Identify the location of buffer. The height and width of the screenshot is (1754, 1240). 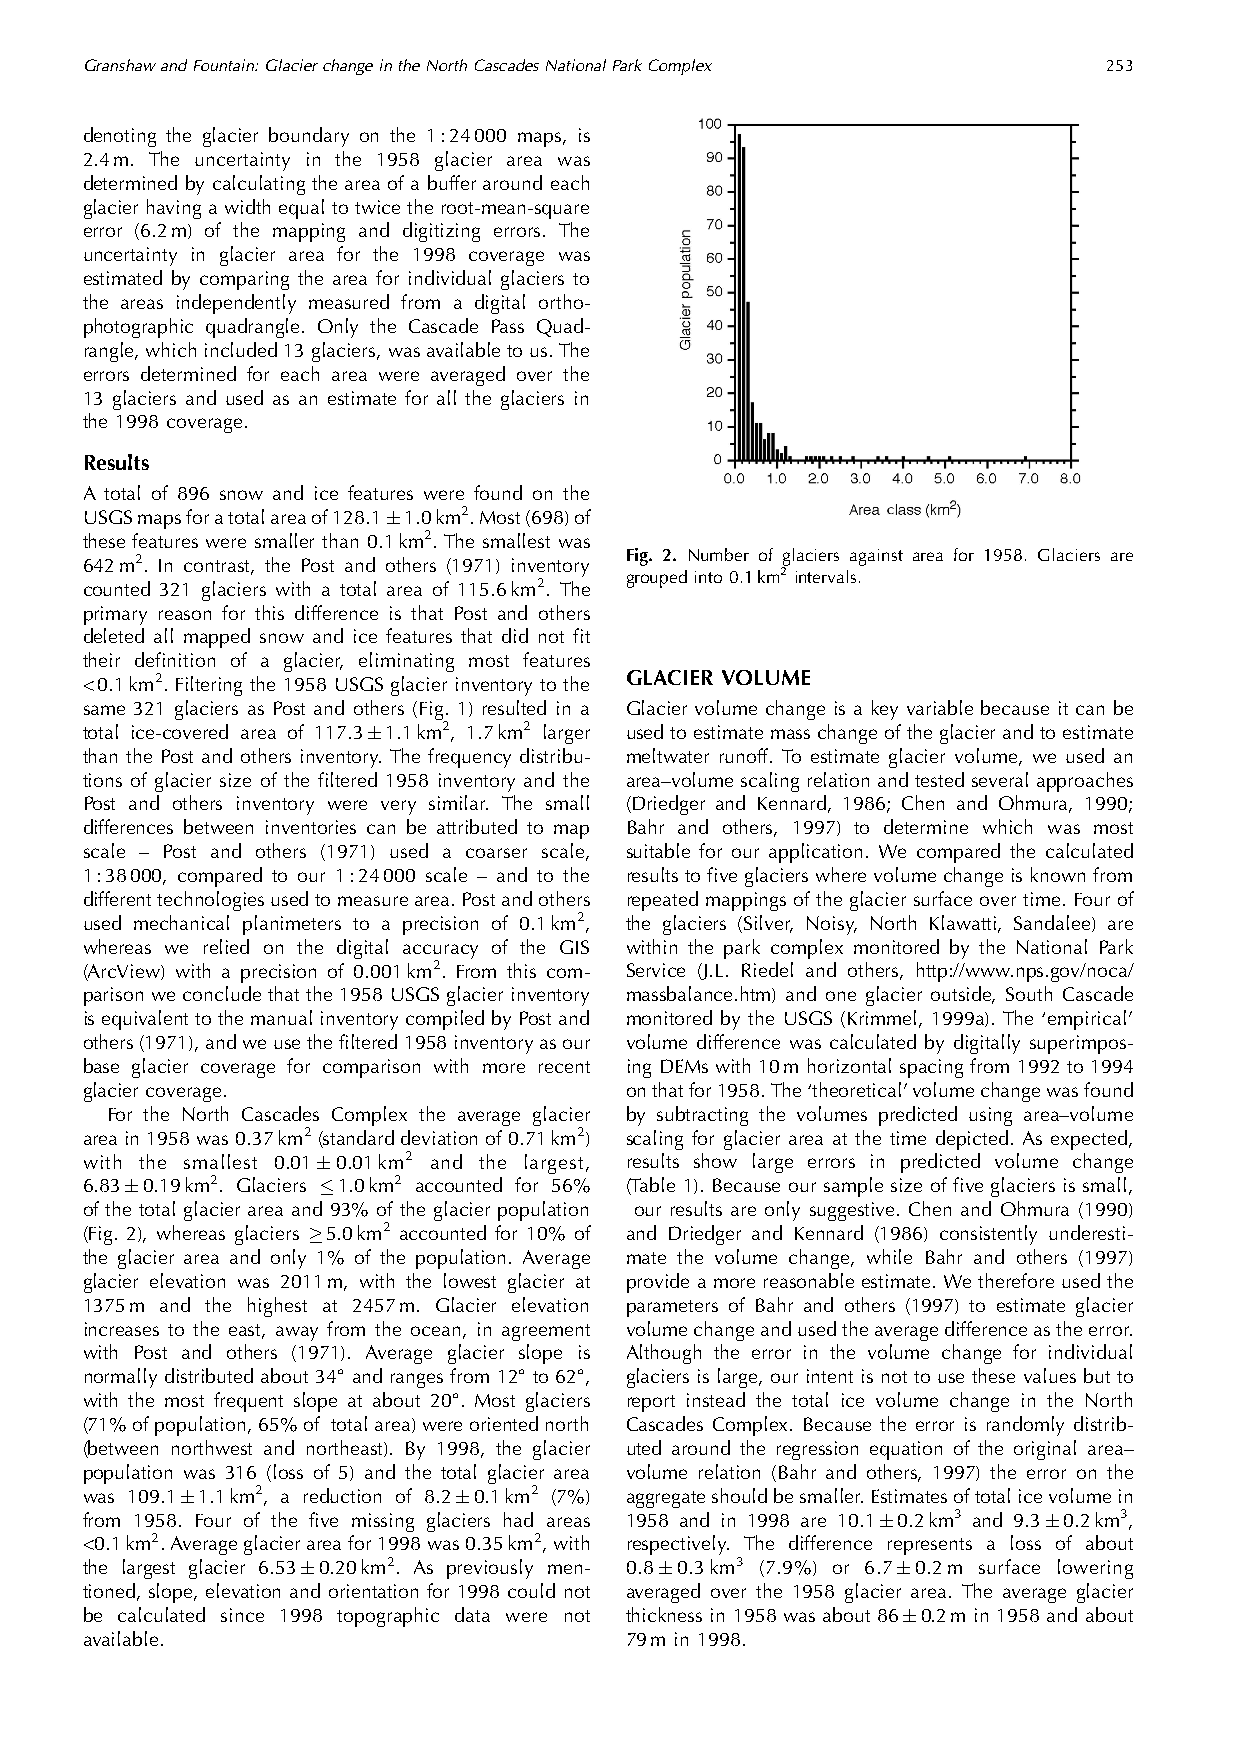
(452, 182).
